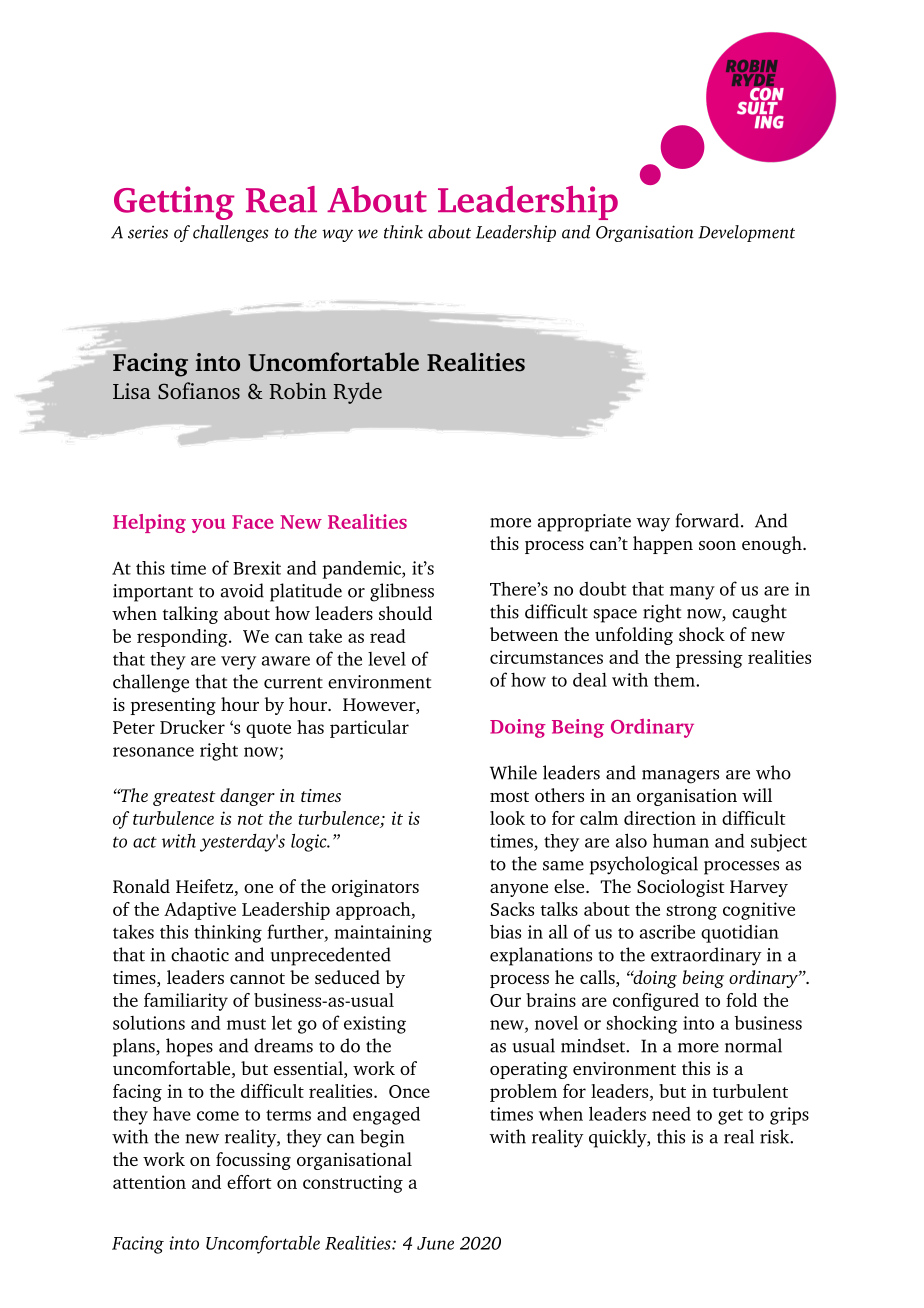  I want to click on effort, so click(249, 1182).
